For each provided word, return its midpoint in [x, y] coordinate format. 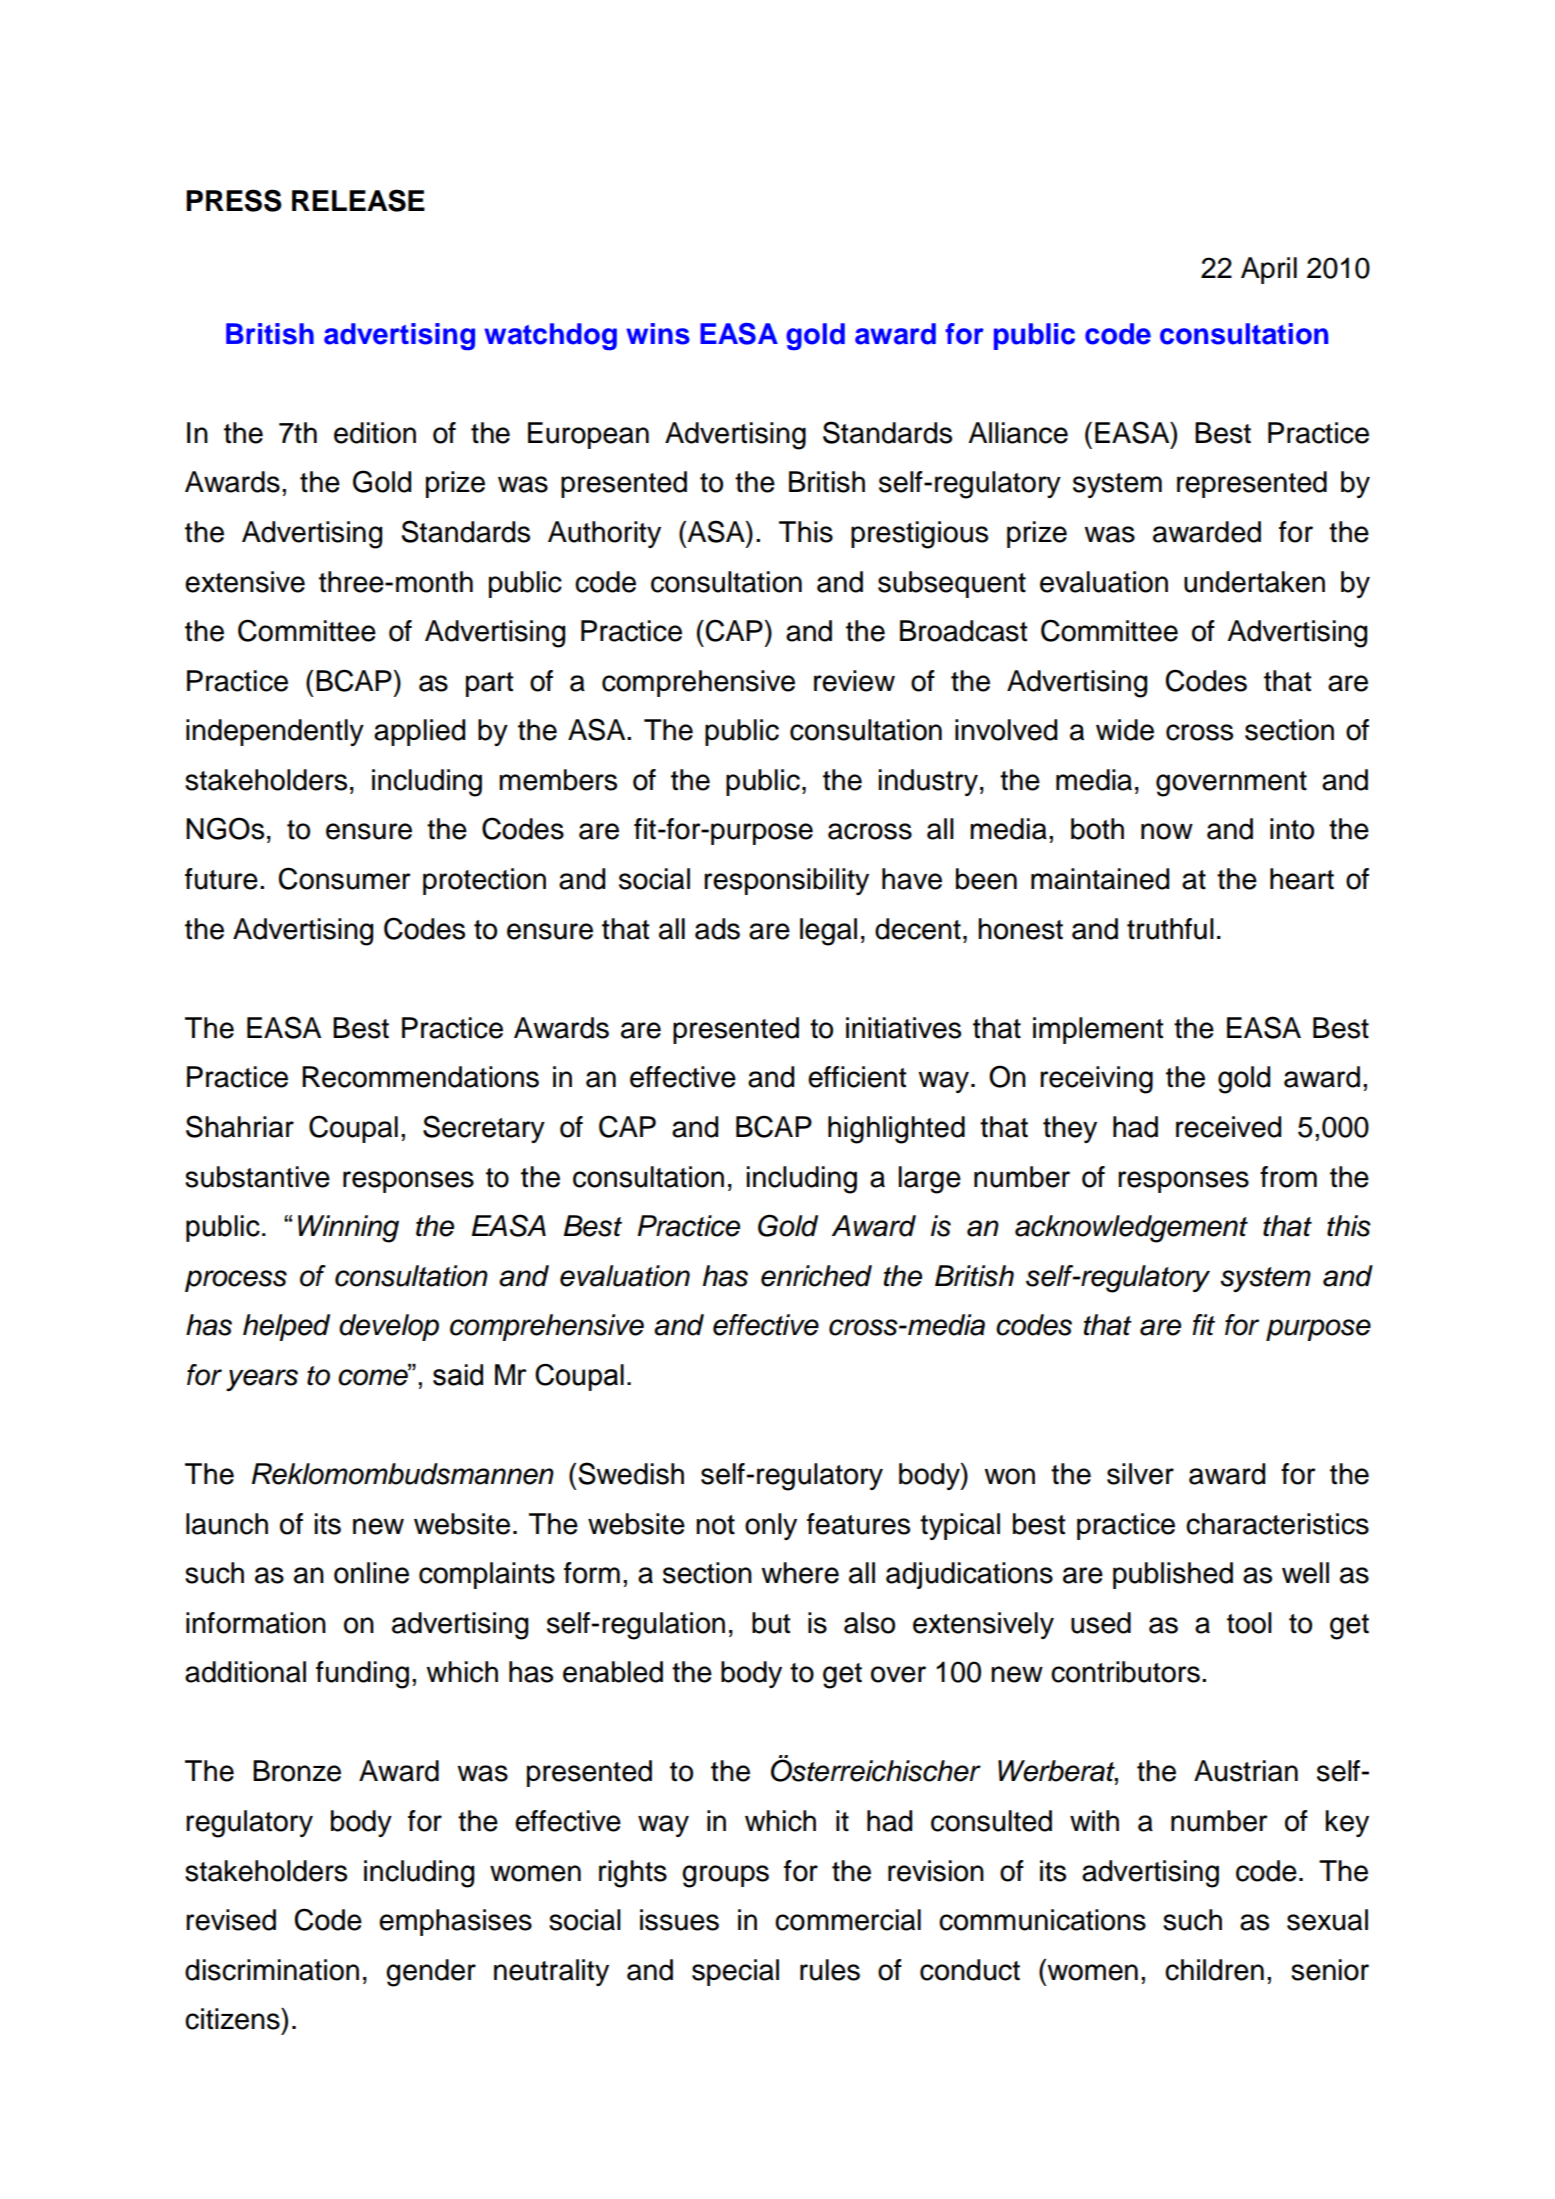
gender [431, 1973]
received [1228, 1127]
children [1214, 1970]
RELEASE [358, 200]
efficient [857, 1077]
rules [830, 1970]
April [1269, 270]
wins [658, 334]
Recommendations [420, 1077]
